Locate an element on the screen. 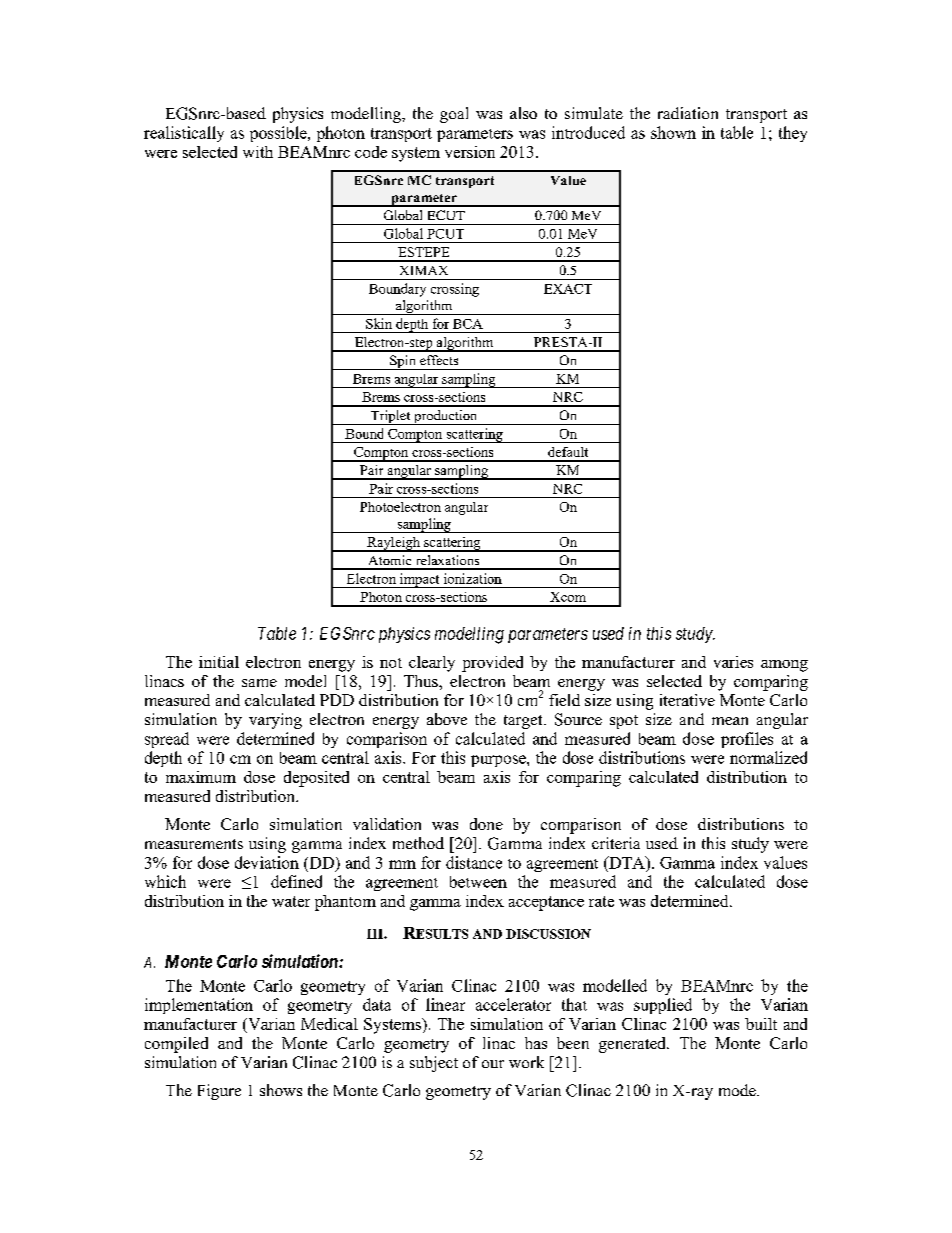 This screenshot has width=952, height=1233. impact is located at coordinates (420, 580).
